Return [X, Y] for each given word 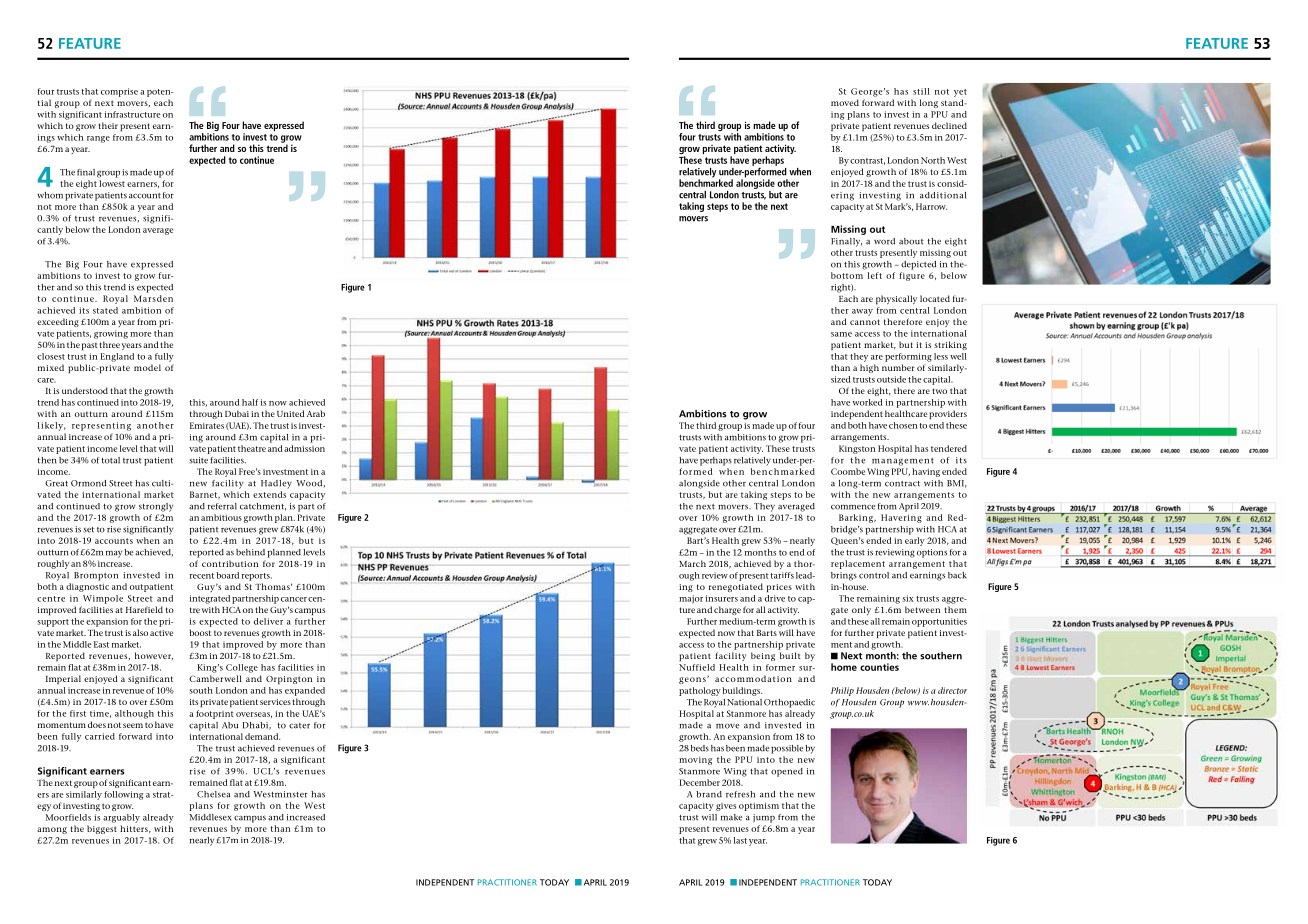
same [841, 334]
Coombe [848, 471]
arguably [121, 818]
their [108, 125]
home [844, 667]
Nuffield [697, 667]
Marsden [153, 298]
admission [304, 448]
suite [198, 460]
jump [764, 818]
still [921, 91]
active [161, 633]
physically [896, 299]
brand [709, 794]
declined [949, 125]
